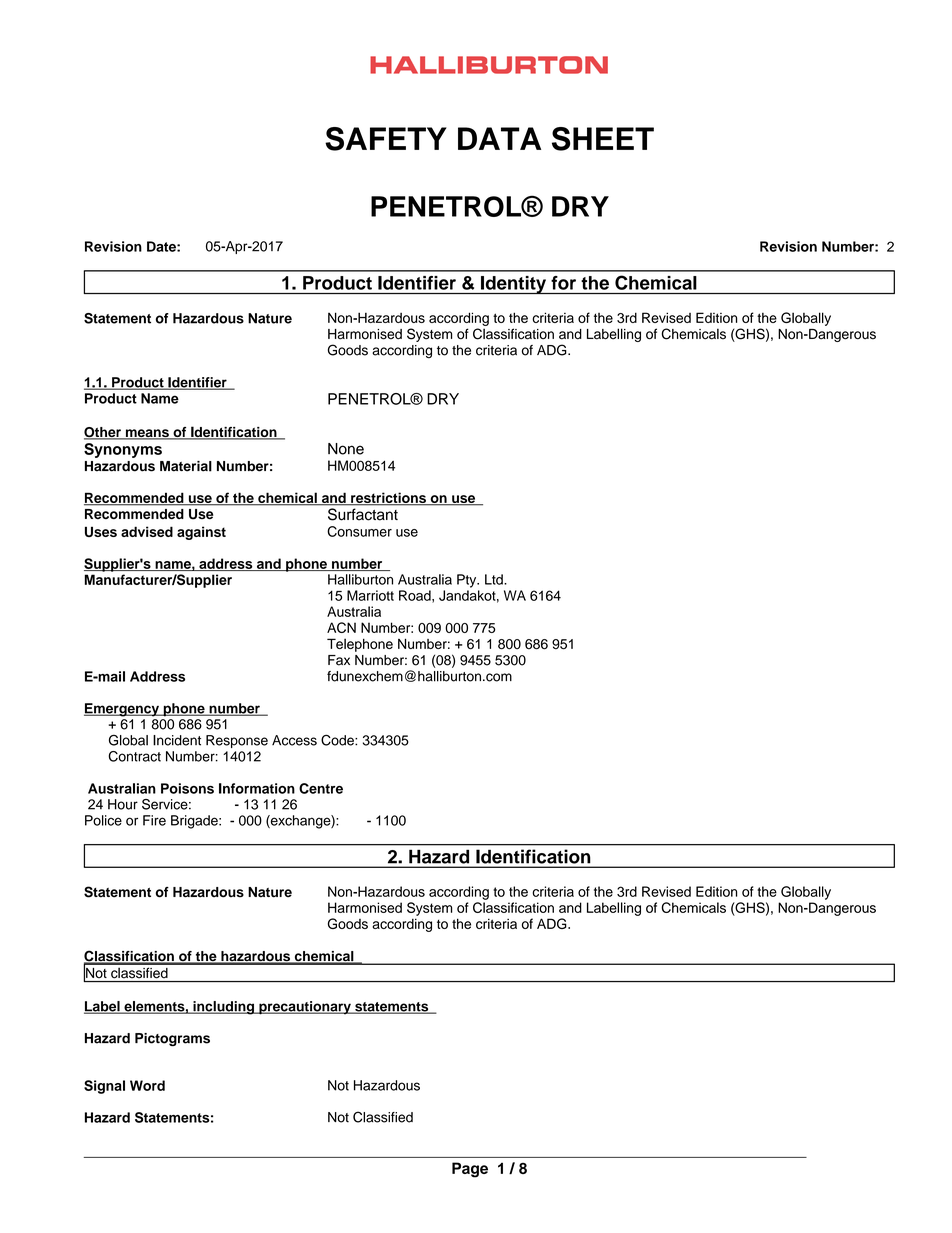 This document has height=1233, width=952. What do you see at coordinates (321, 788) in the document?
I see `Centre` at bounding box center [321, 788].
